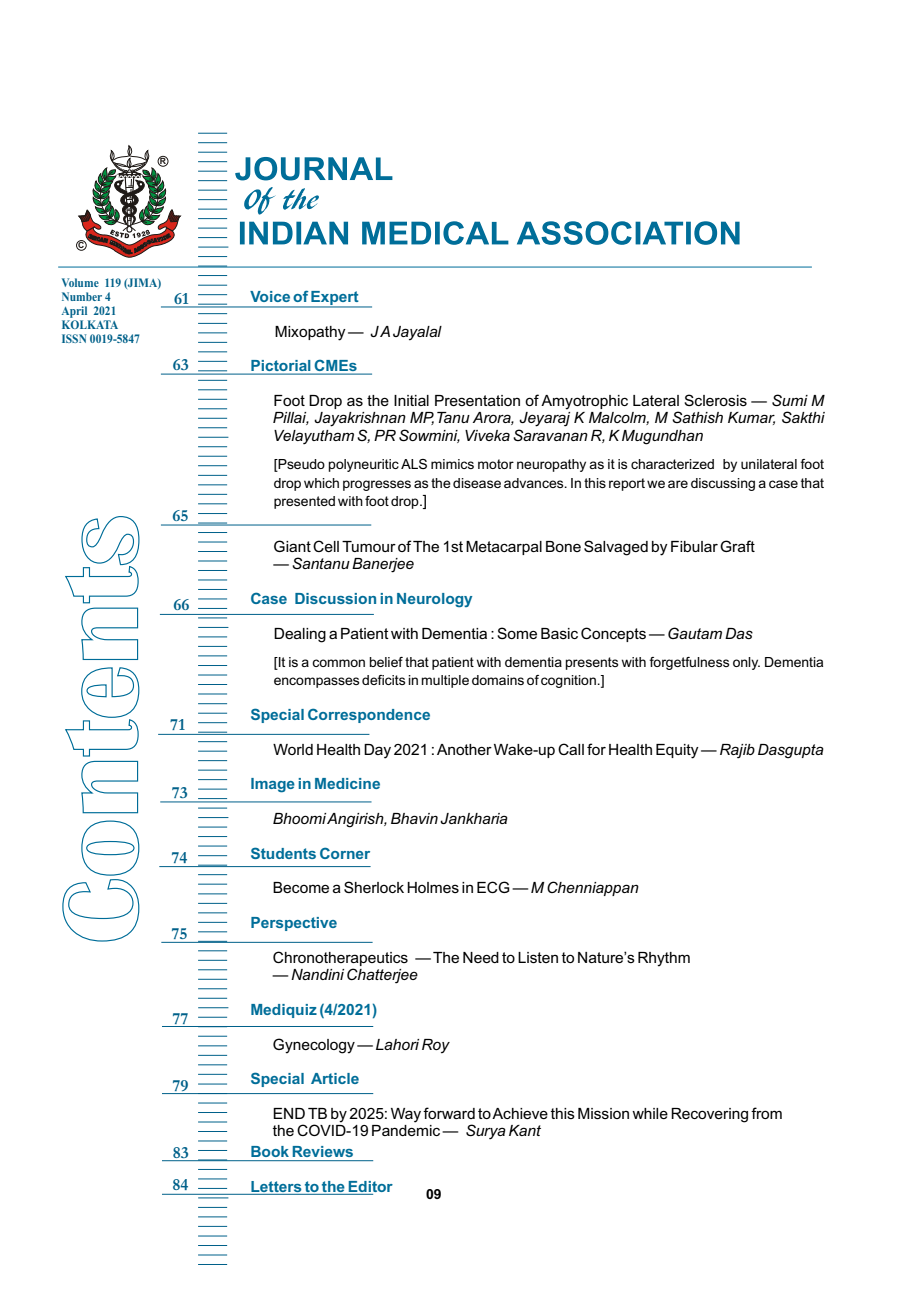 This screenshot has width=924, height=1308. I want to click on KOLKATA, so click(90, 324).
